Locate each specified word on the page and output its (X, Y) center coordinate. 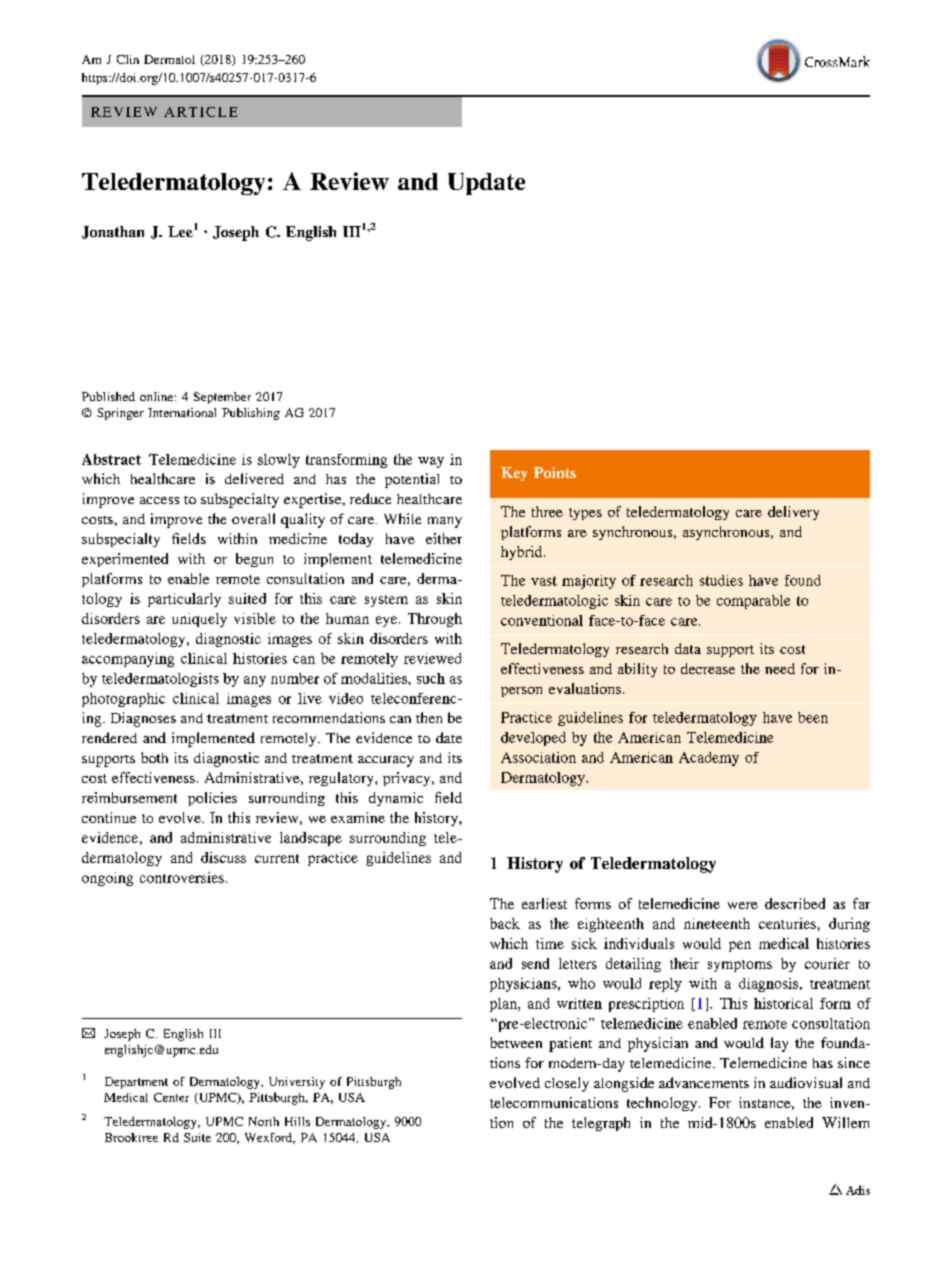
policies (212, 799)
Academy (709, 759)
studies (721, 580)
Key (514, 474)
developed (533, 739)
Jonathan (113, 232)
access (159, 500)
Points (555, 472)
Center (171, 1097)
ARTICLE (200, 112)
